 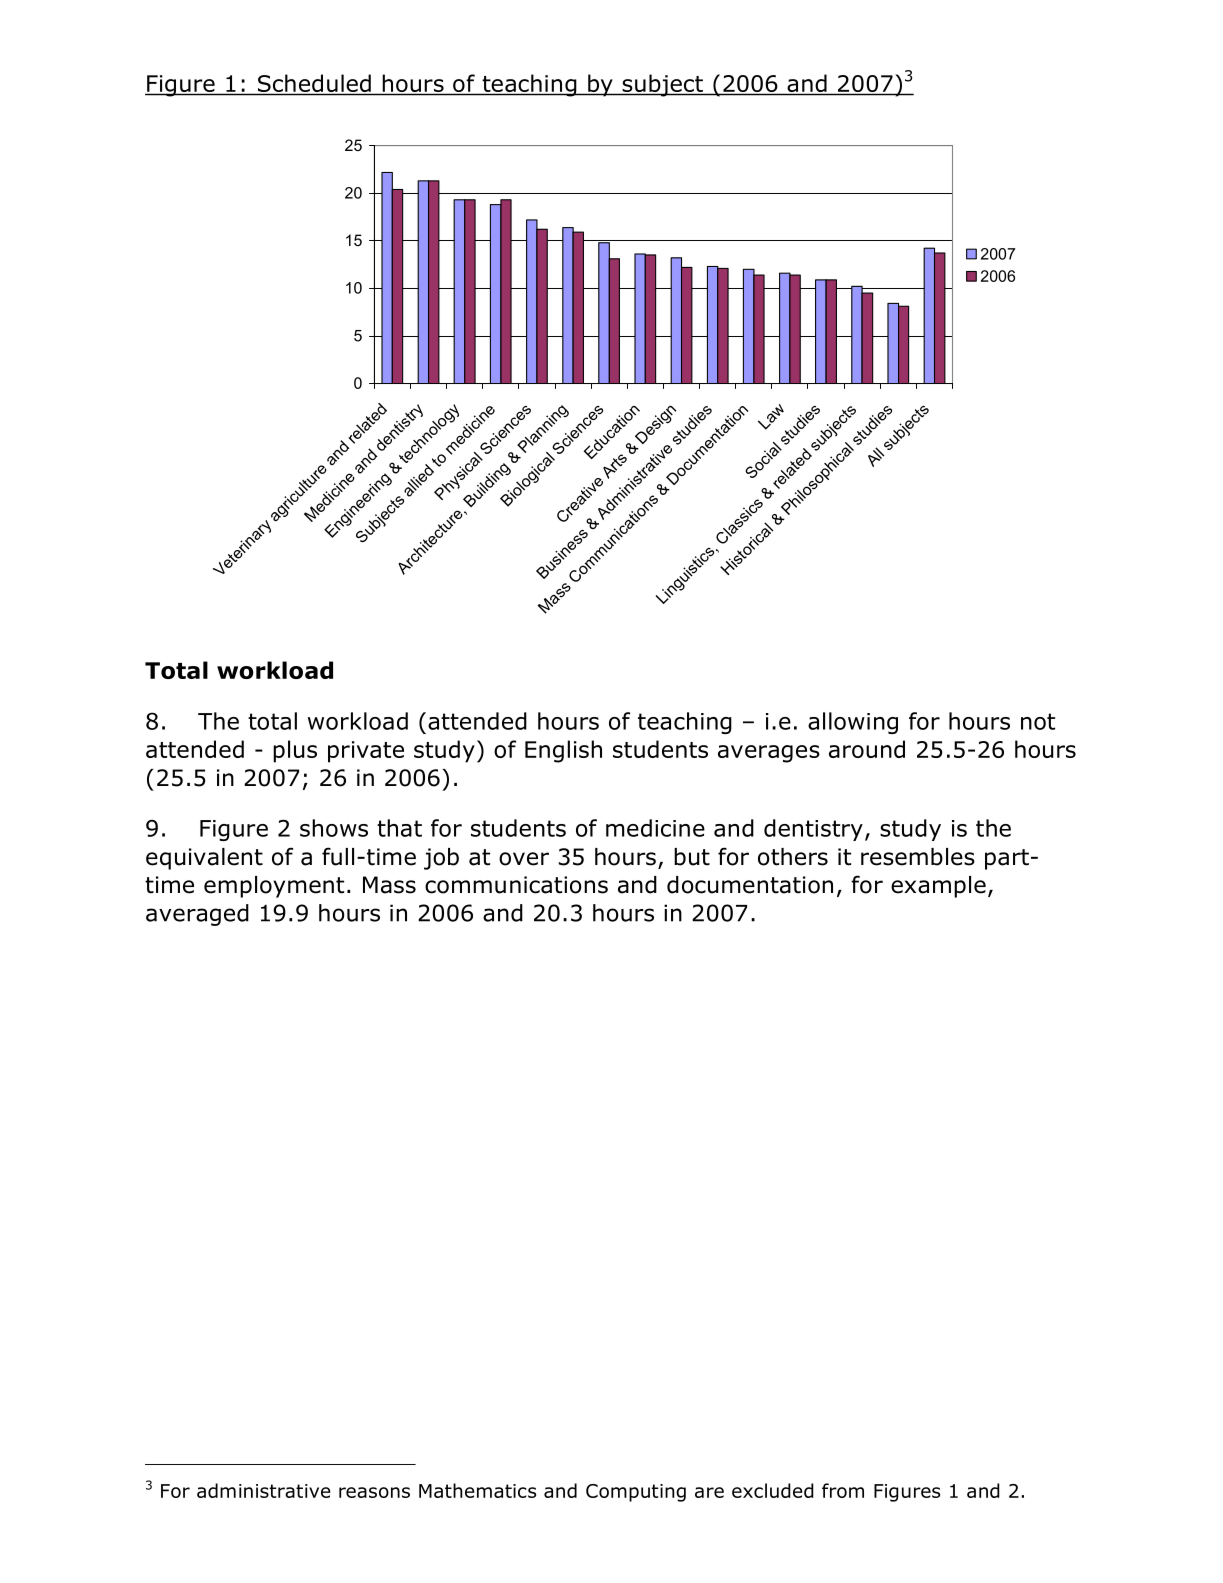 What do you see at coordinates (295, 751) in the image?
I see `plus` at bounding box center [295, 751].
